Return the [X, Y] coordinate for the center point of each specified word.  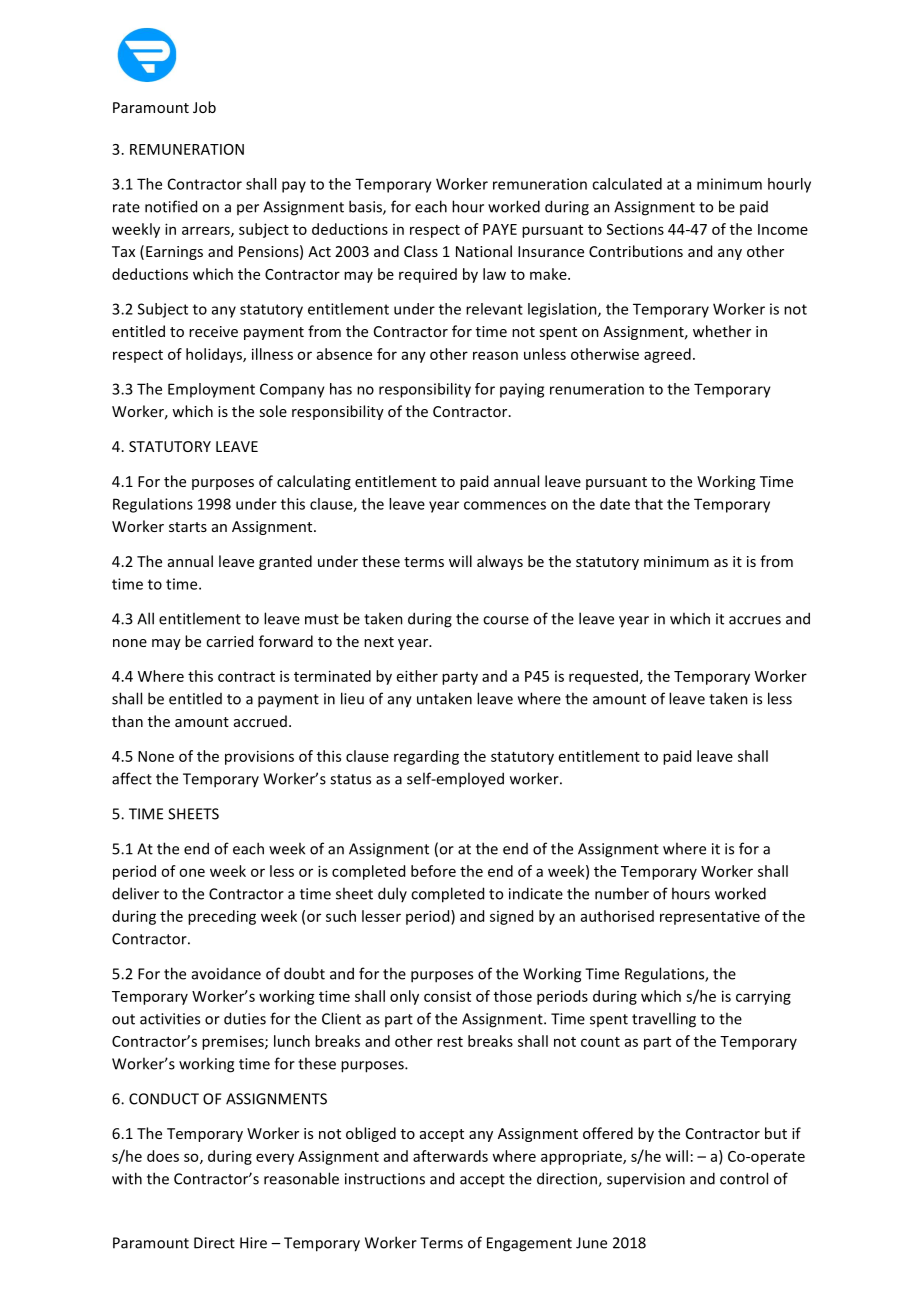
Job [204, 107]
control [744, 1178]
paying [522, 390]
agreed [667, 355]
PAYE [500, 229]
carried [229, 641]
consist [447, 996]
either [417, 676]
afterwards [450, 1156]
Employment [211, 390]
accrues [755, 620]
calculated [627, 184]
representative [710, 917]
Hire [253, 1243]
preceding [222, 917]
